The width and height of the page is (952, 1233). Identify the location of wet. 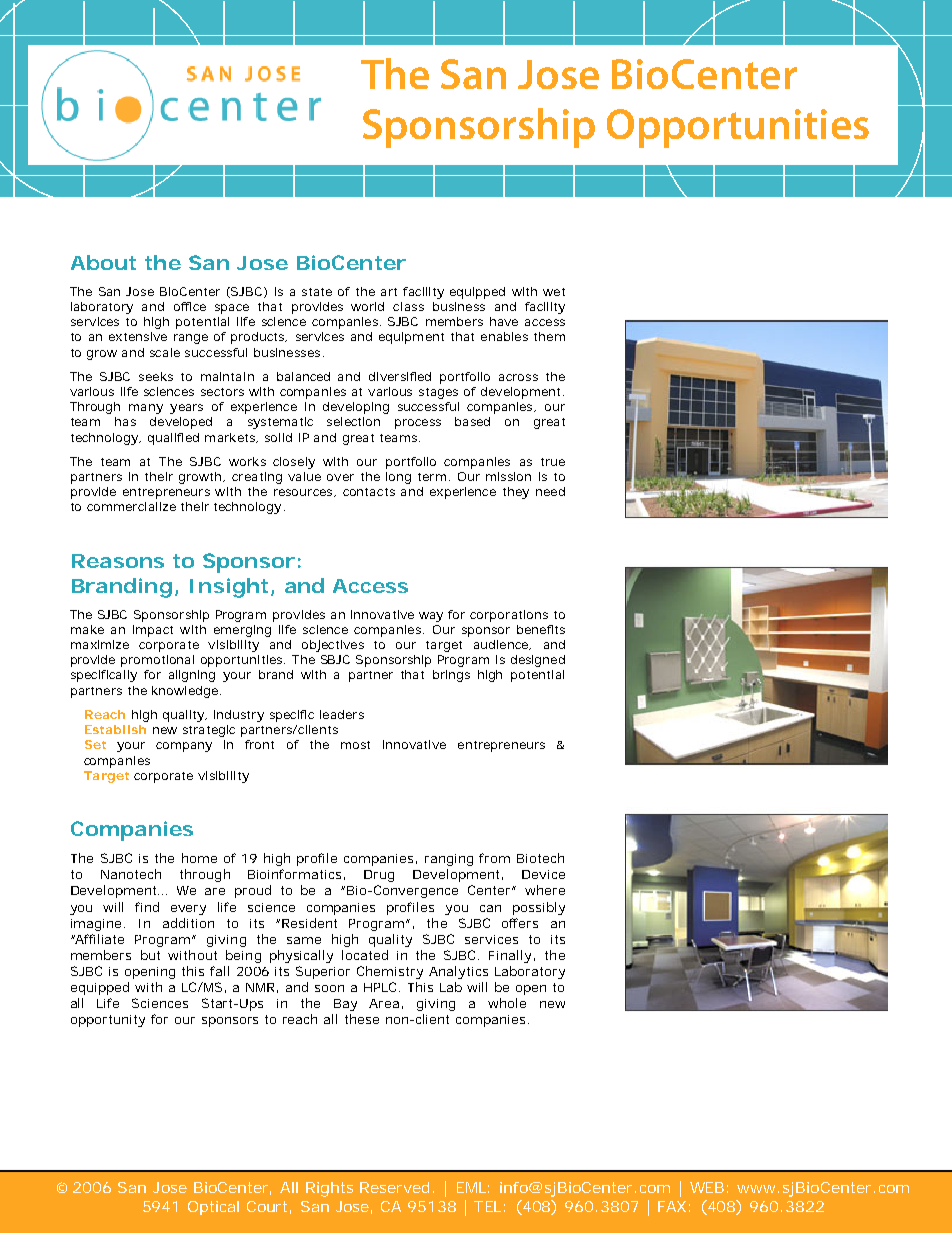
(554, 292).
